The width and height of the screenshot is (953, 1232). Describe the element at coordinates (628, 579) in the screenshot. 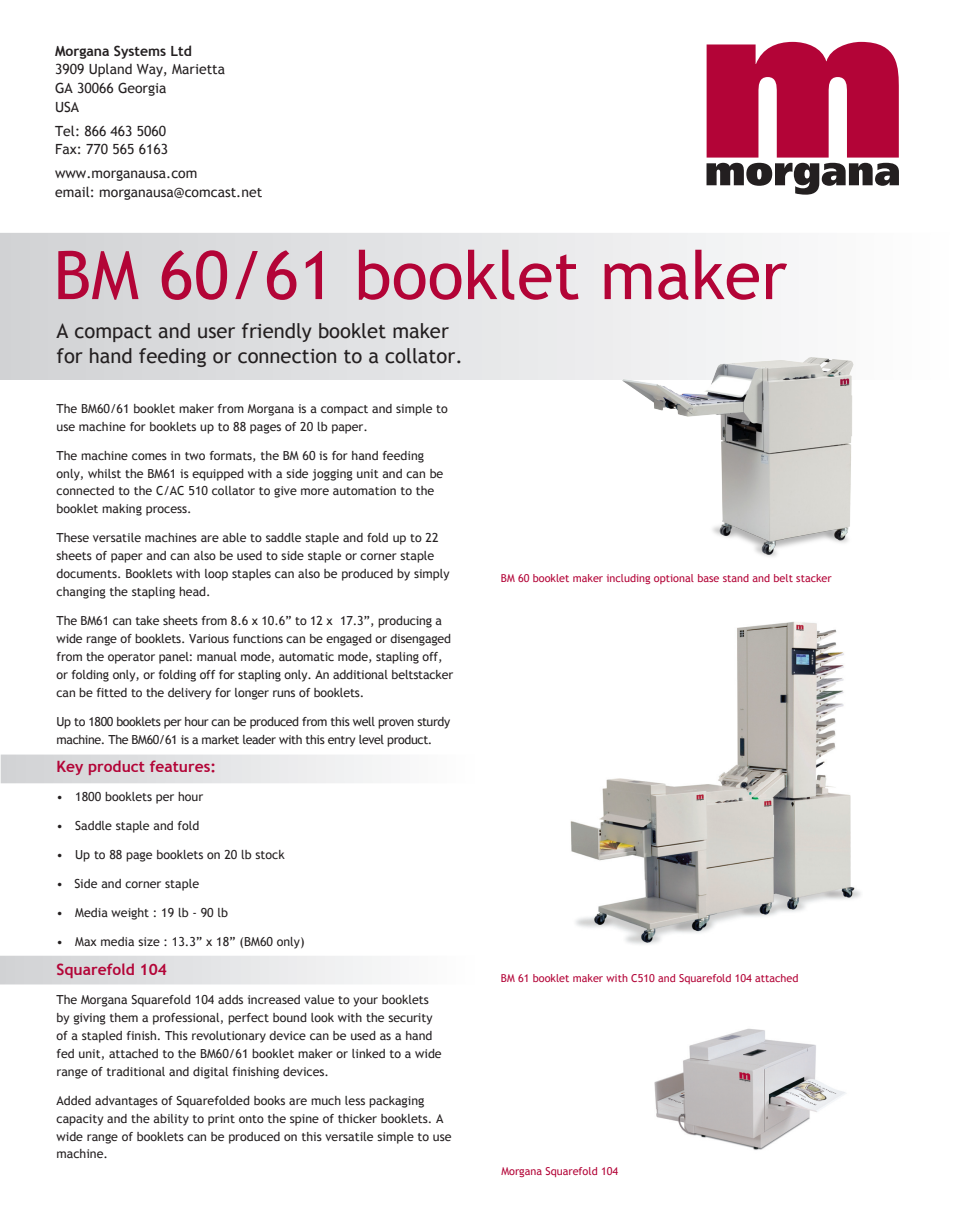

I see `including` at that location.
